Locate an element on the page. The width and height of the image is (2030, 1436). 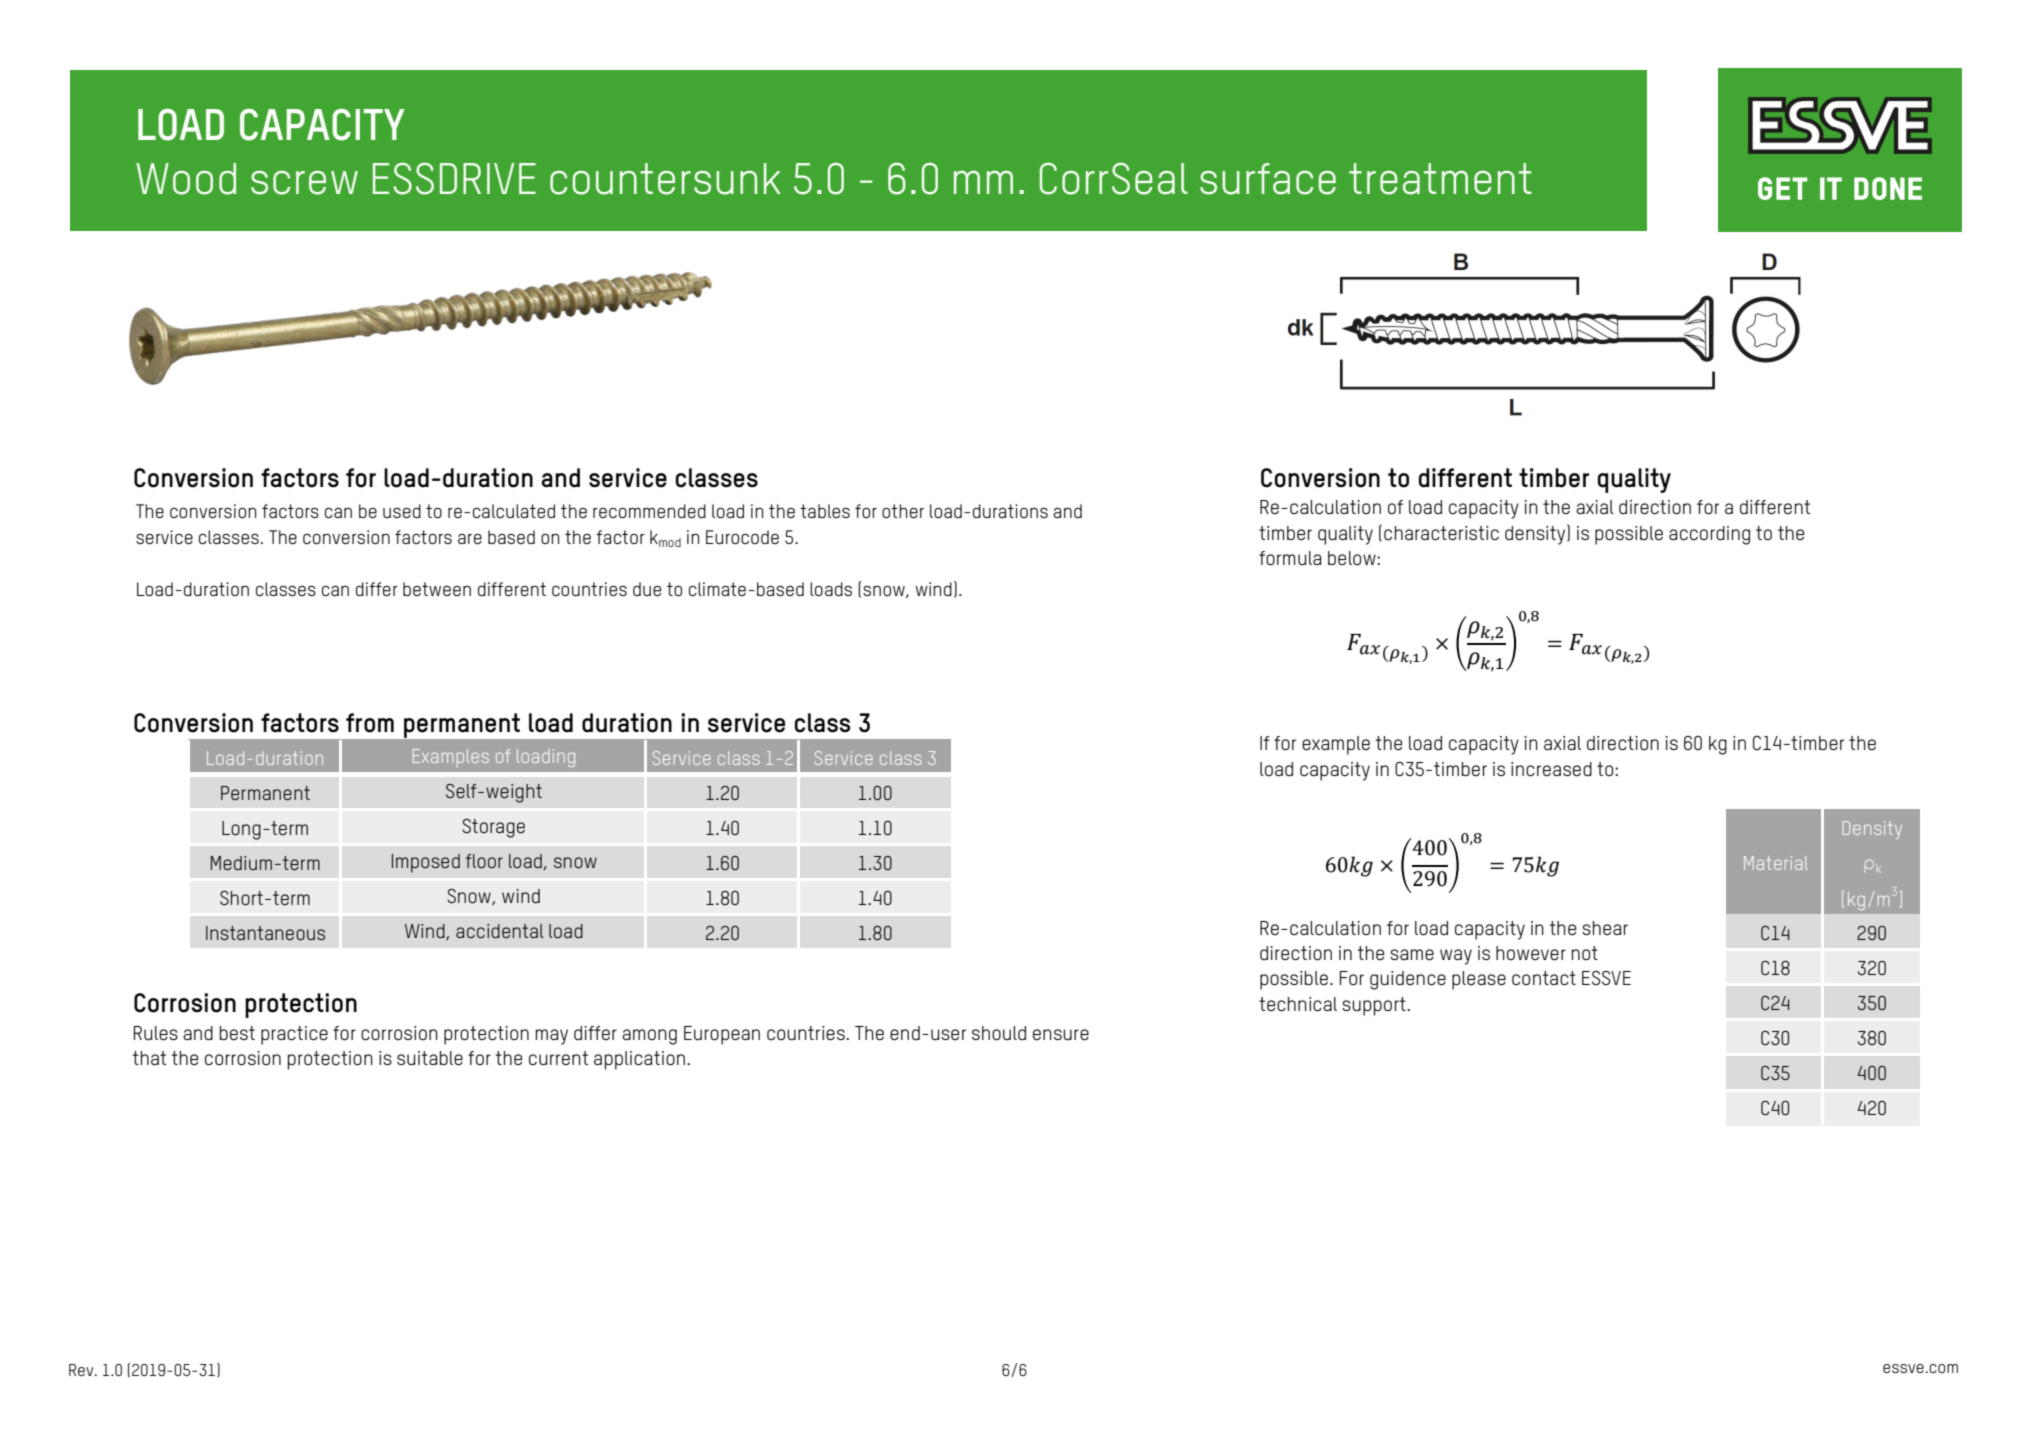
screw is located at coordinates (304, 183).
